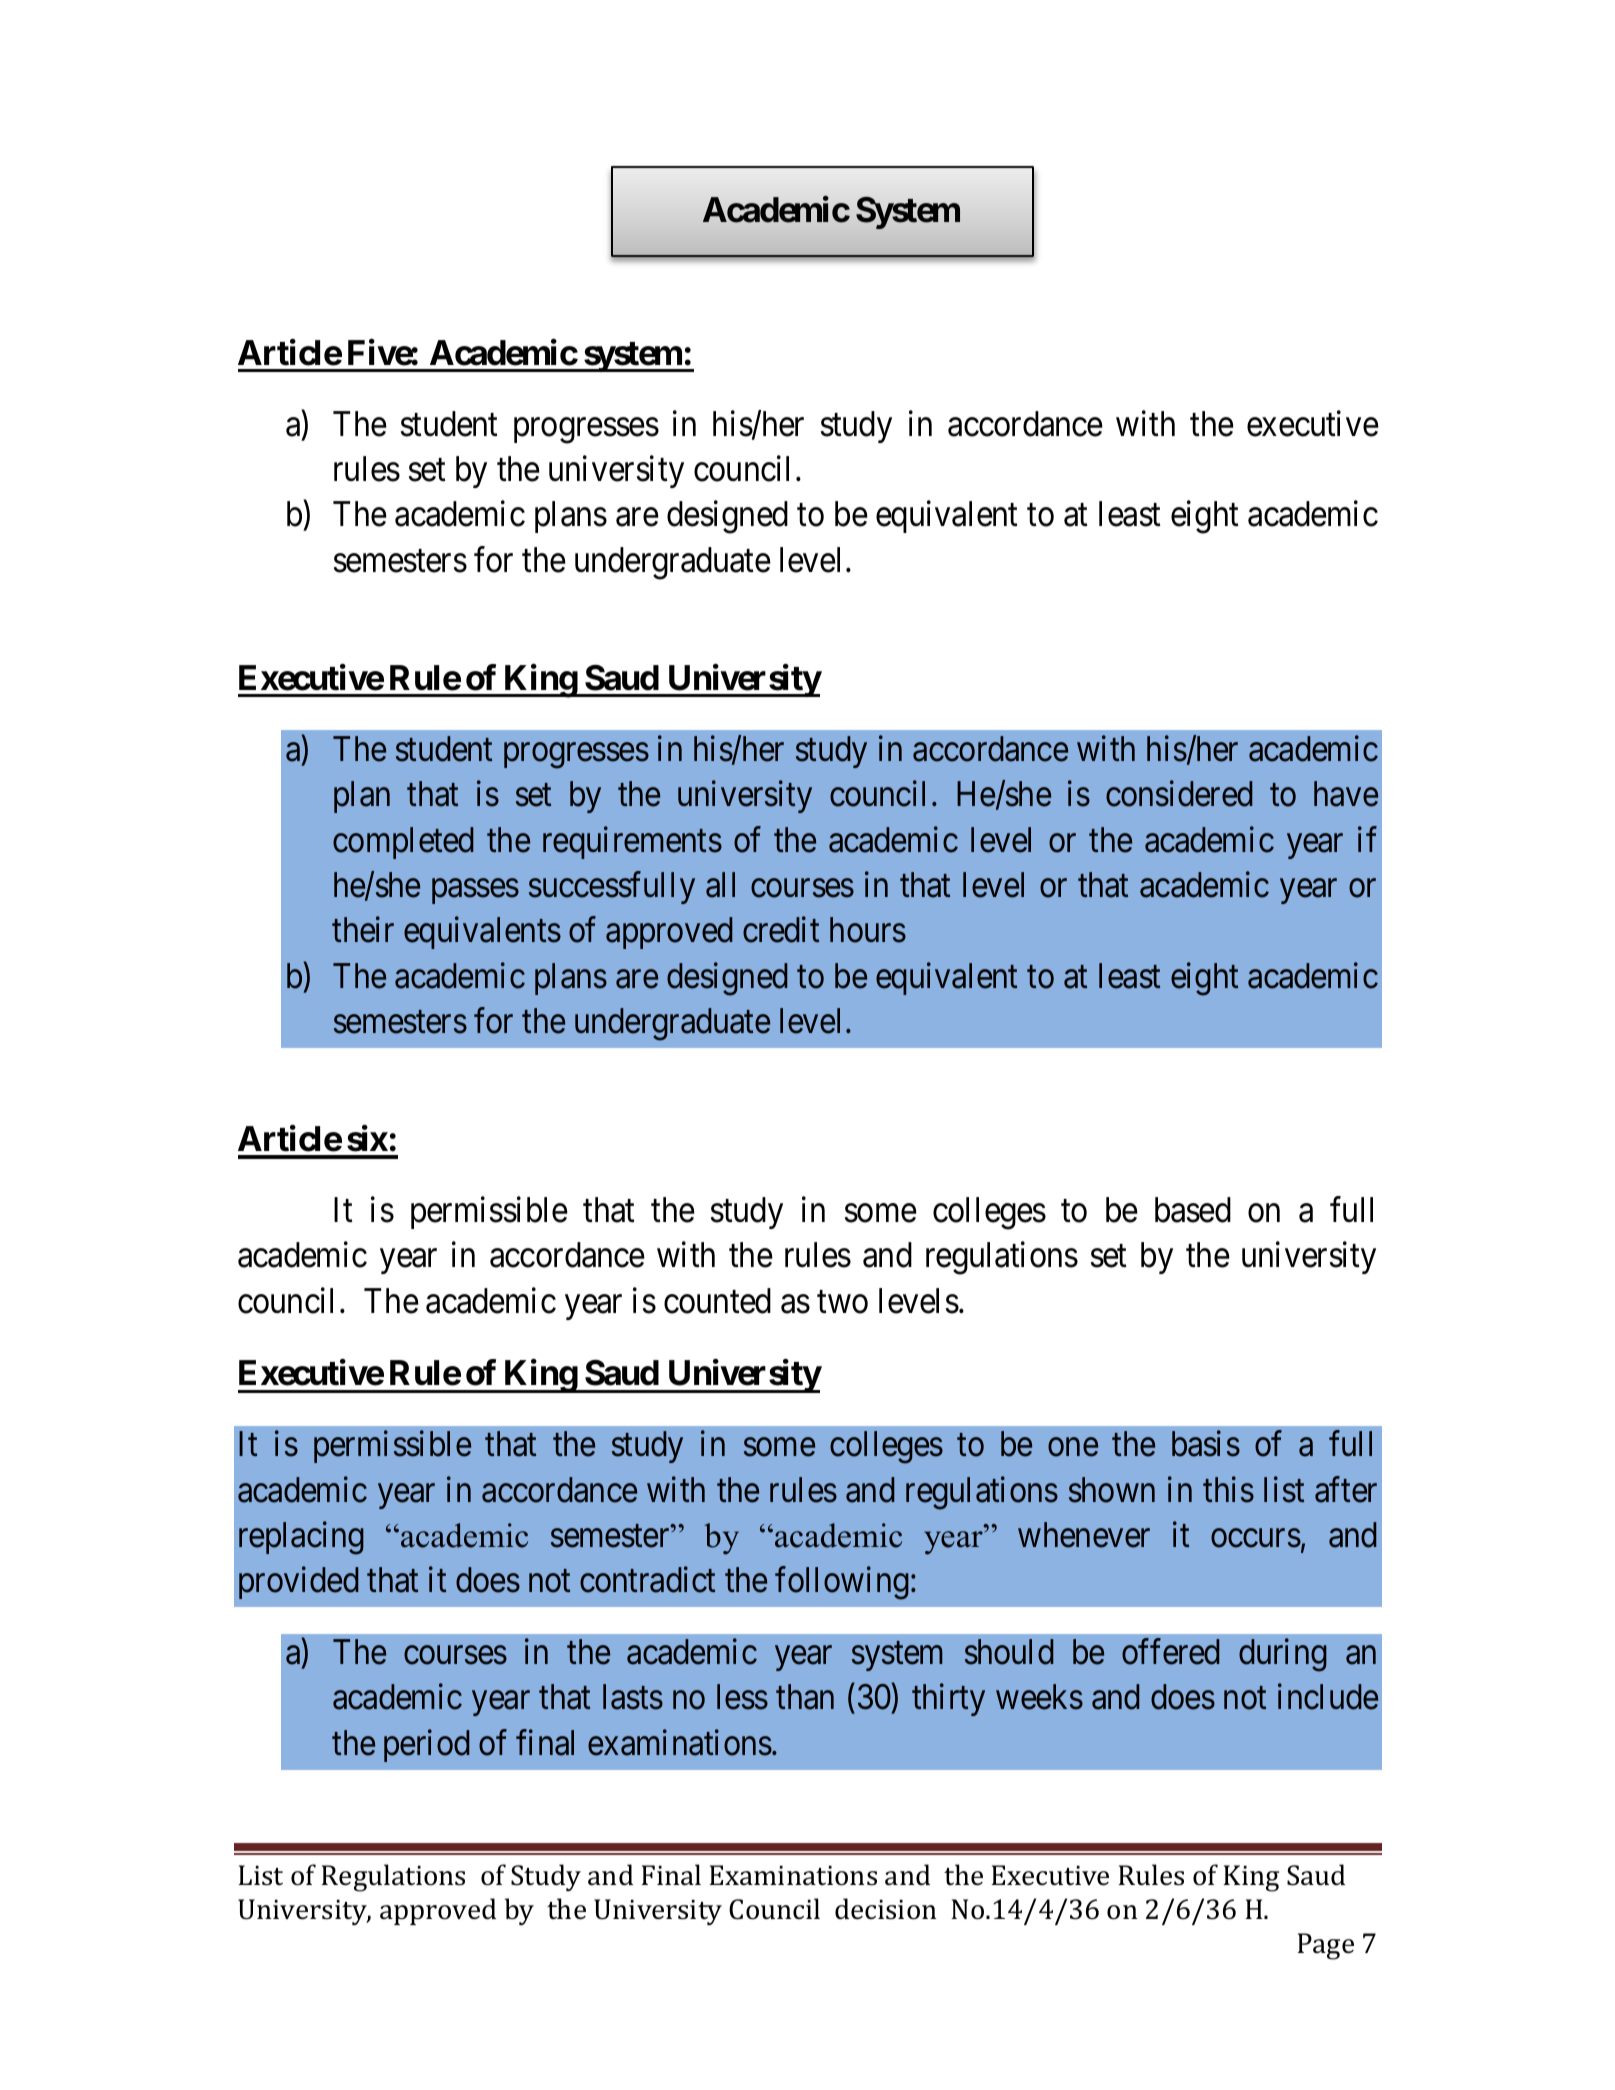  I want to click on completed, so click(403, 843).
